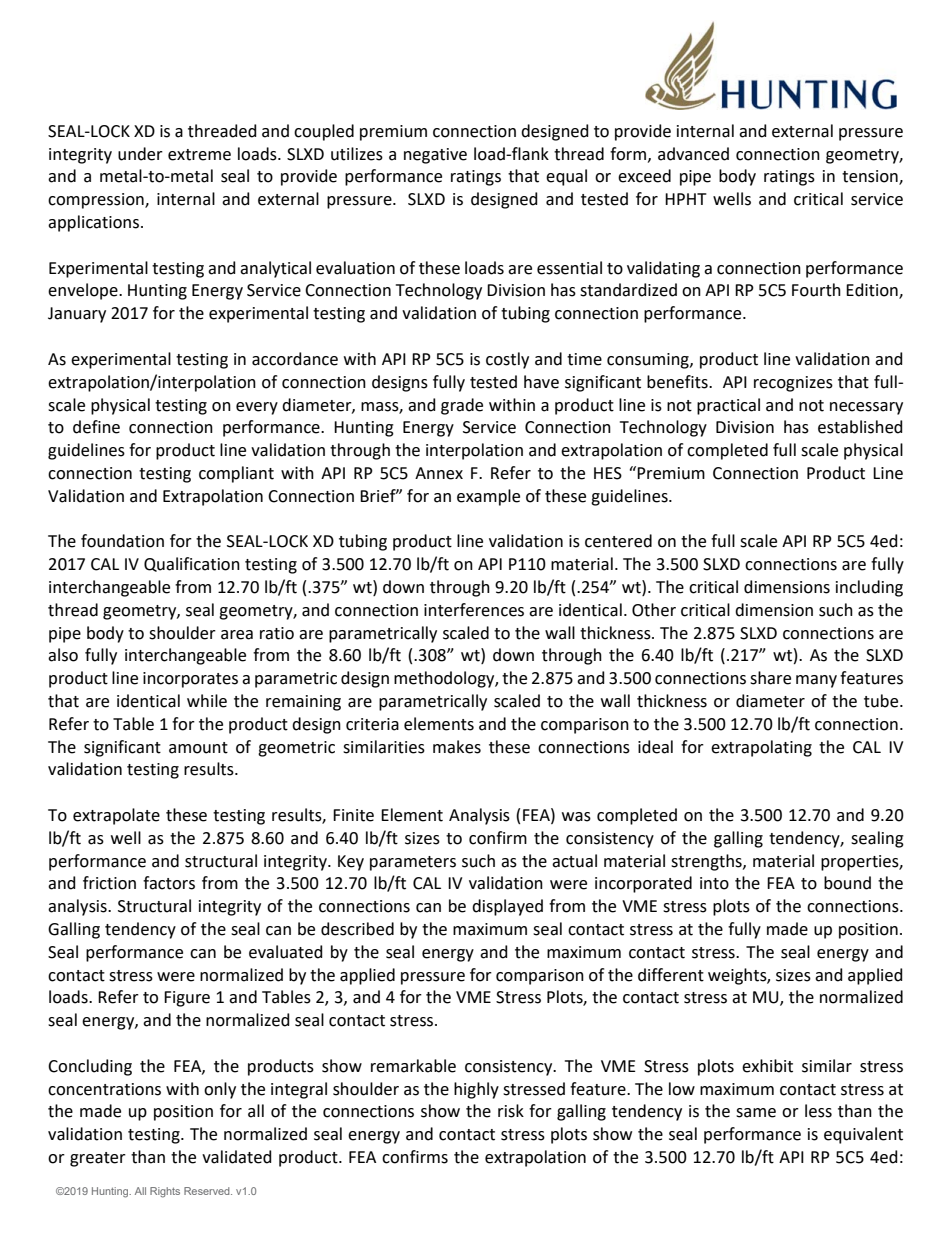 The image size is (952, 1233). Describe the element at coordinates (756, 1113) in the page. I see `same` at that location.
